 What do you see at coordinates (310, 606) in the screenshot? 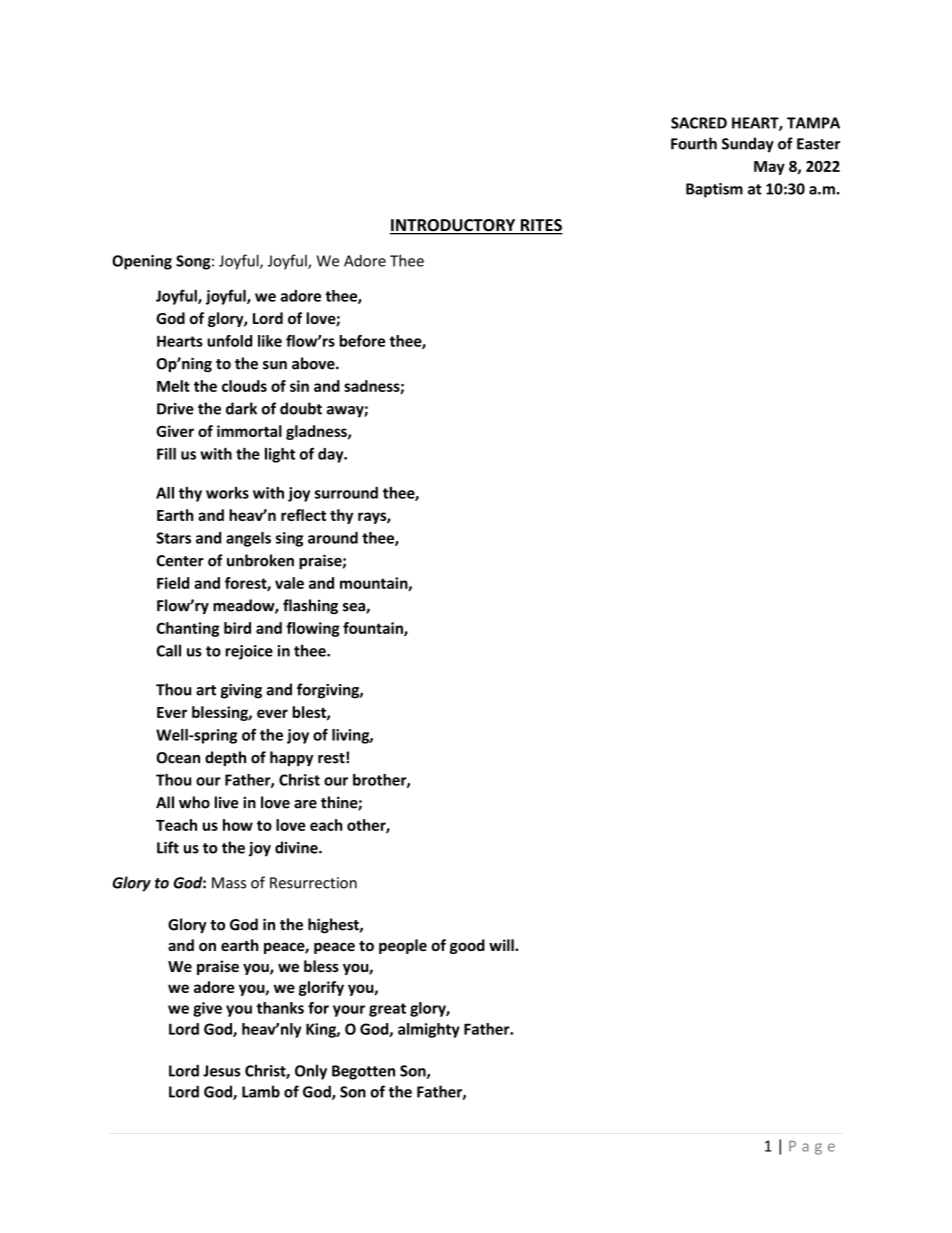
I see `flashing` at bounding box center [310, 606].
